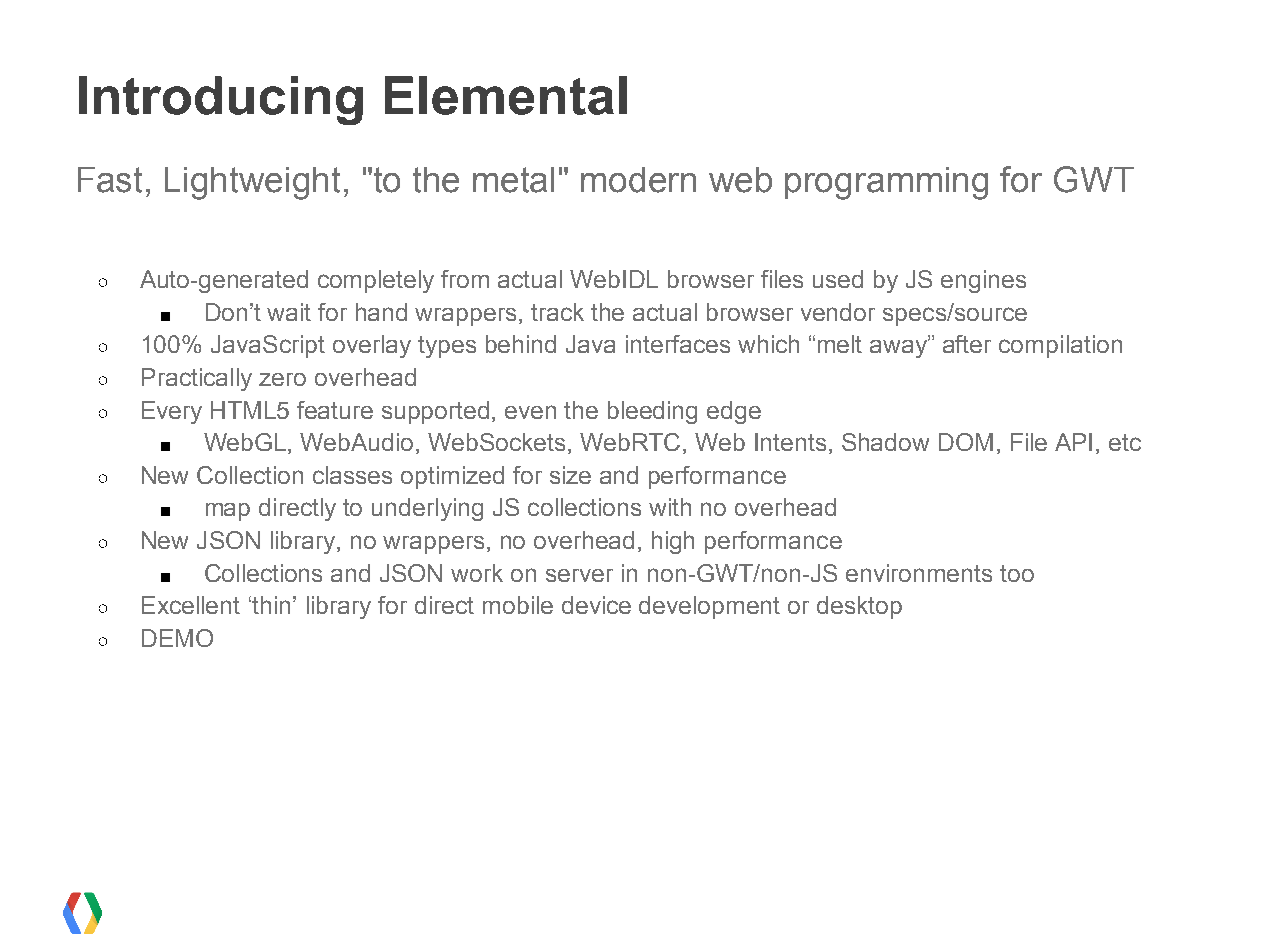  I want to click on size, so click(570, 475).
